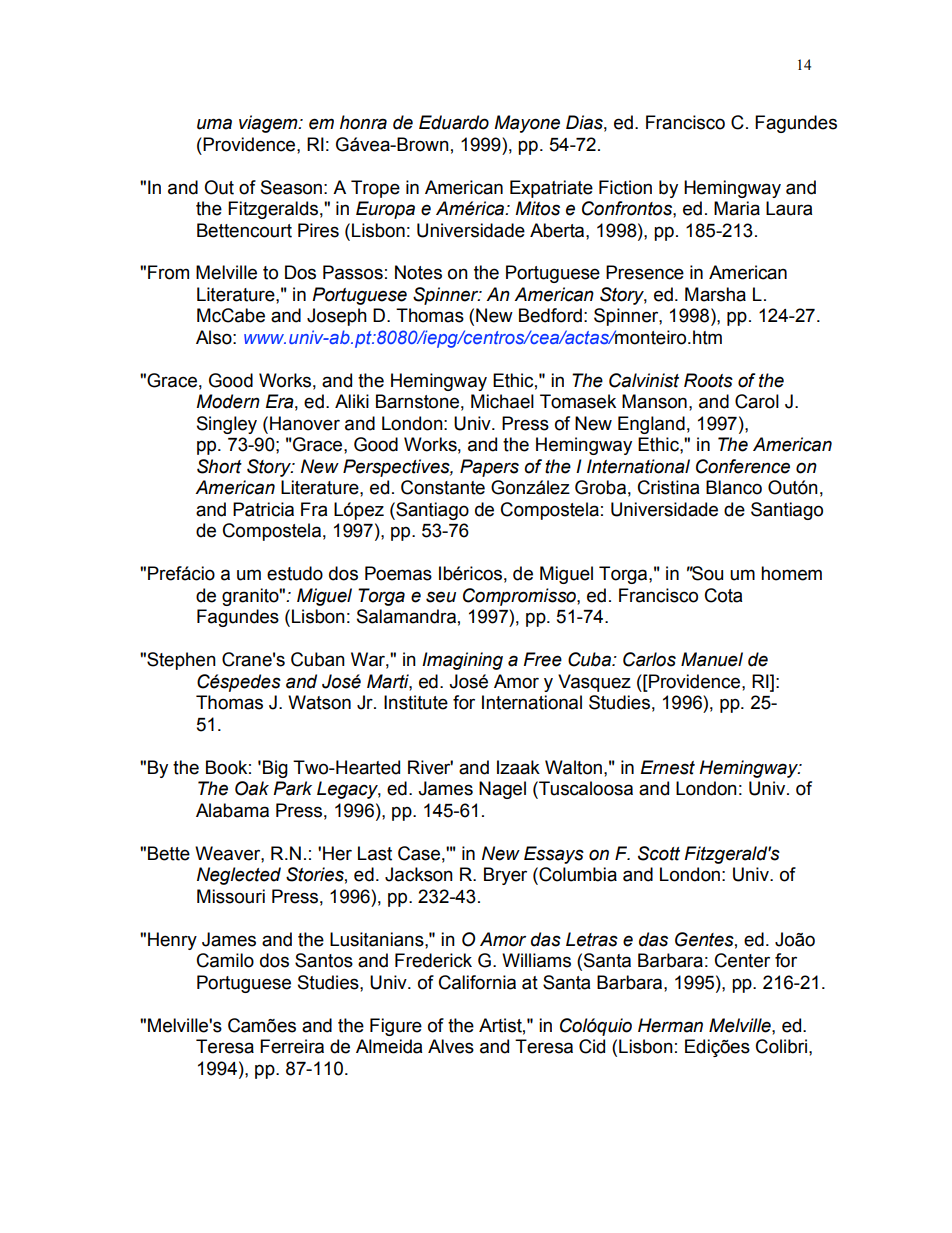 The width and height of the document is (952, 1233). I want to click on Manuel, so click(712, 659).
